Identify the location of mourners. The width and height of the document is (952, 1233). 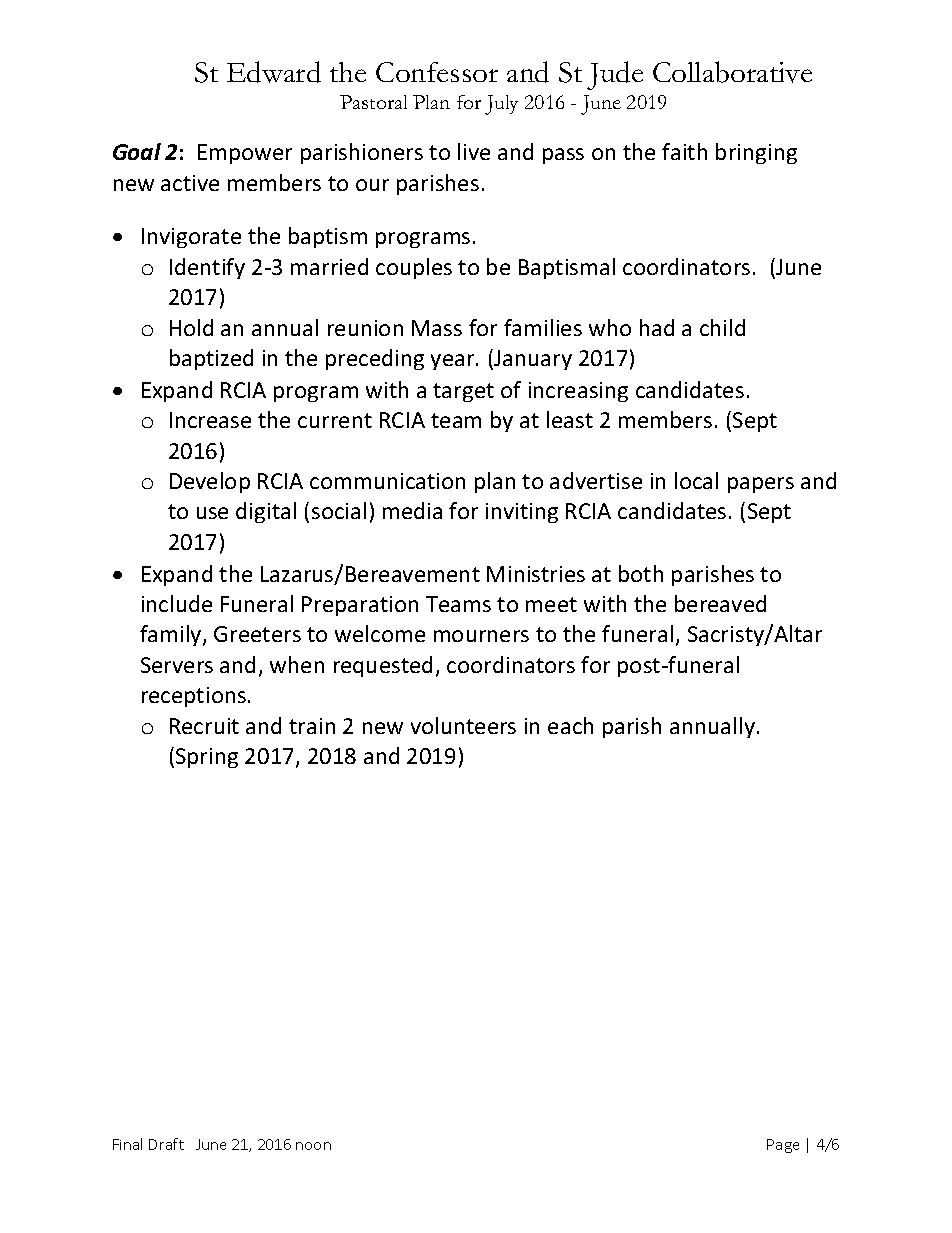
(481, 636).
